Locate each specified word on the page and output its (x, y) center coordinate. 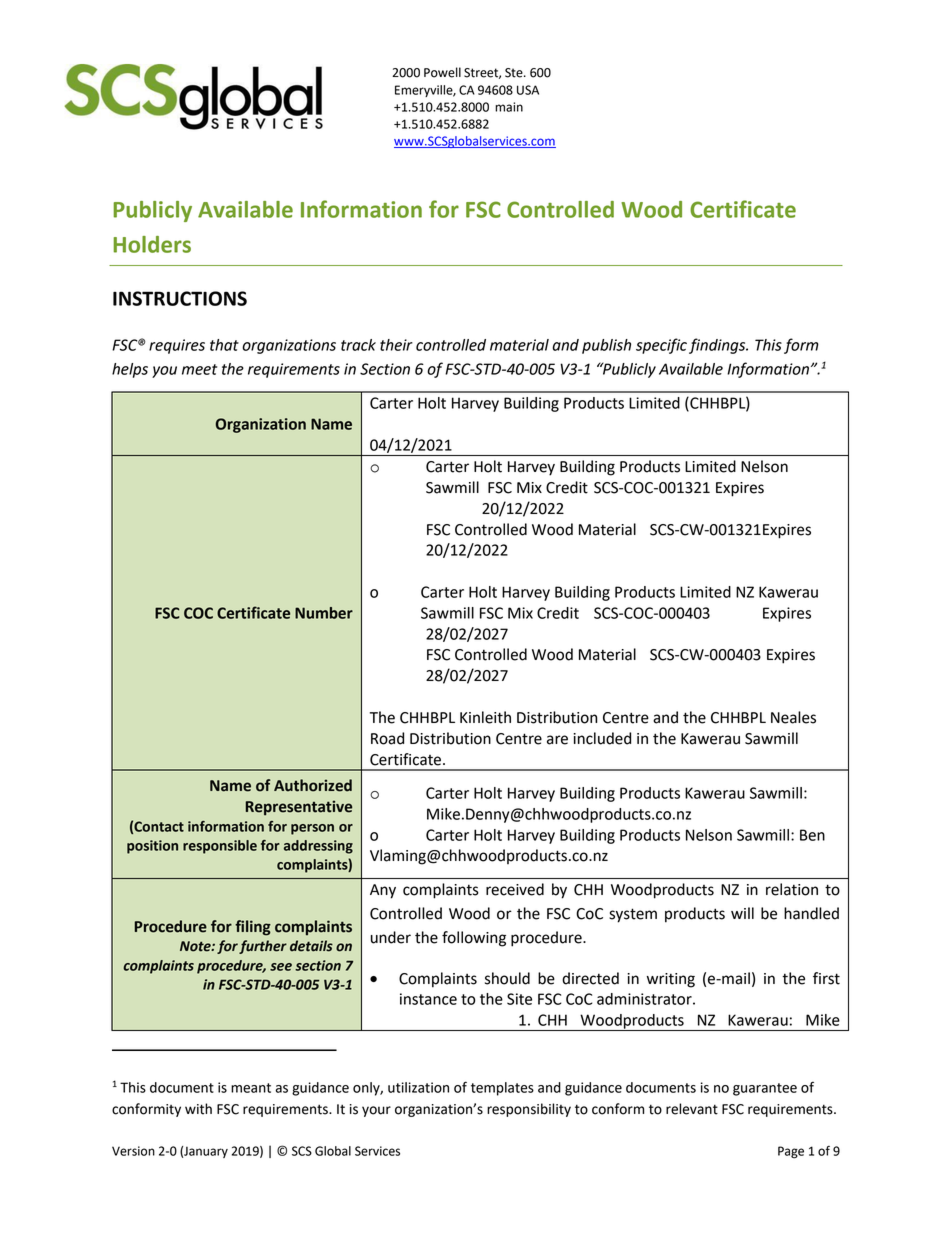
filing (253, 928)
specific (661, 346)
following (474, 939)
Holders (152, 244)
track (358, 345)
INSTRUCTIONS (180, 298)
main (509, 107)
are (557, 740)
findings (718, 346)
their (396, 345)
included (602, 738)
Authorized (313, 785)
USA (528, 90)
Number (324, 613)
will (742, 913)
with (198, 1109)
